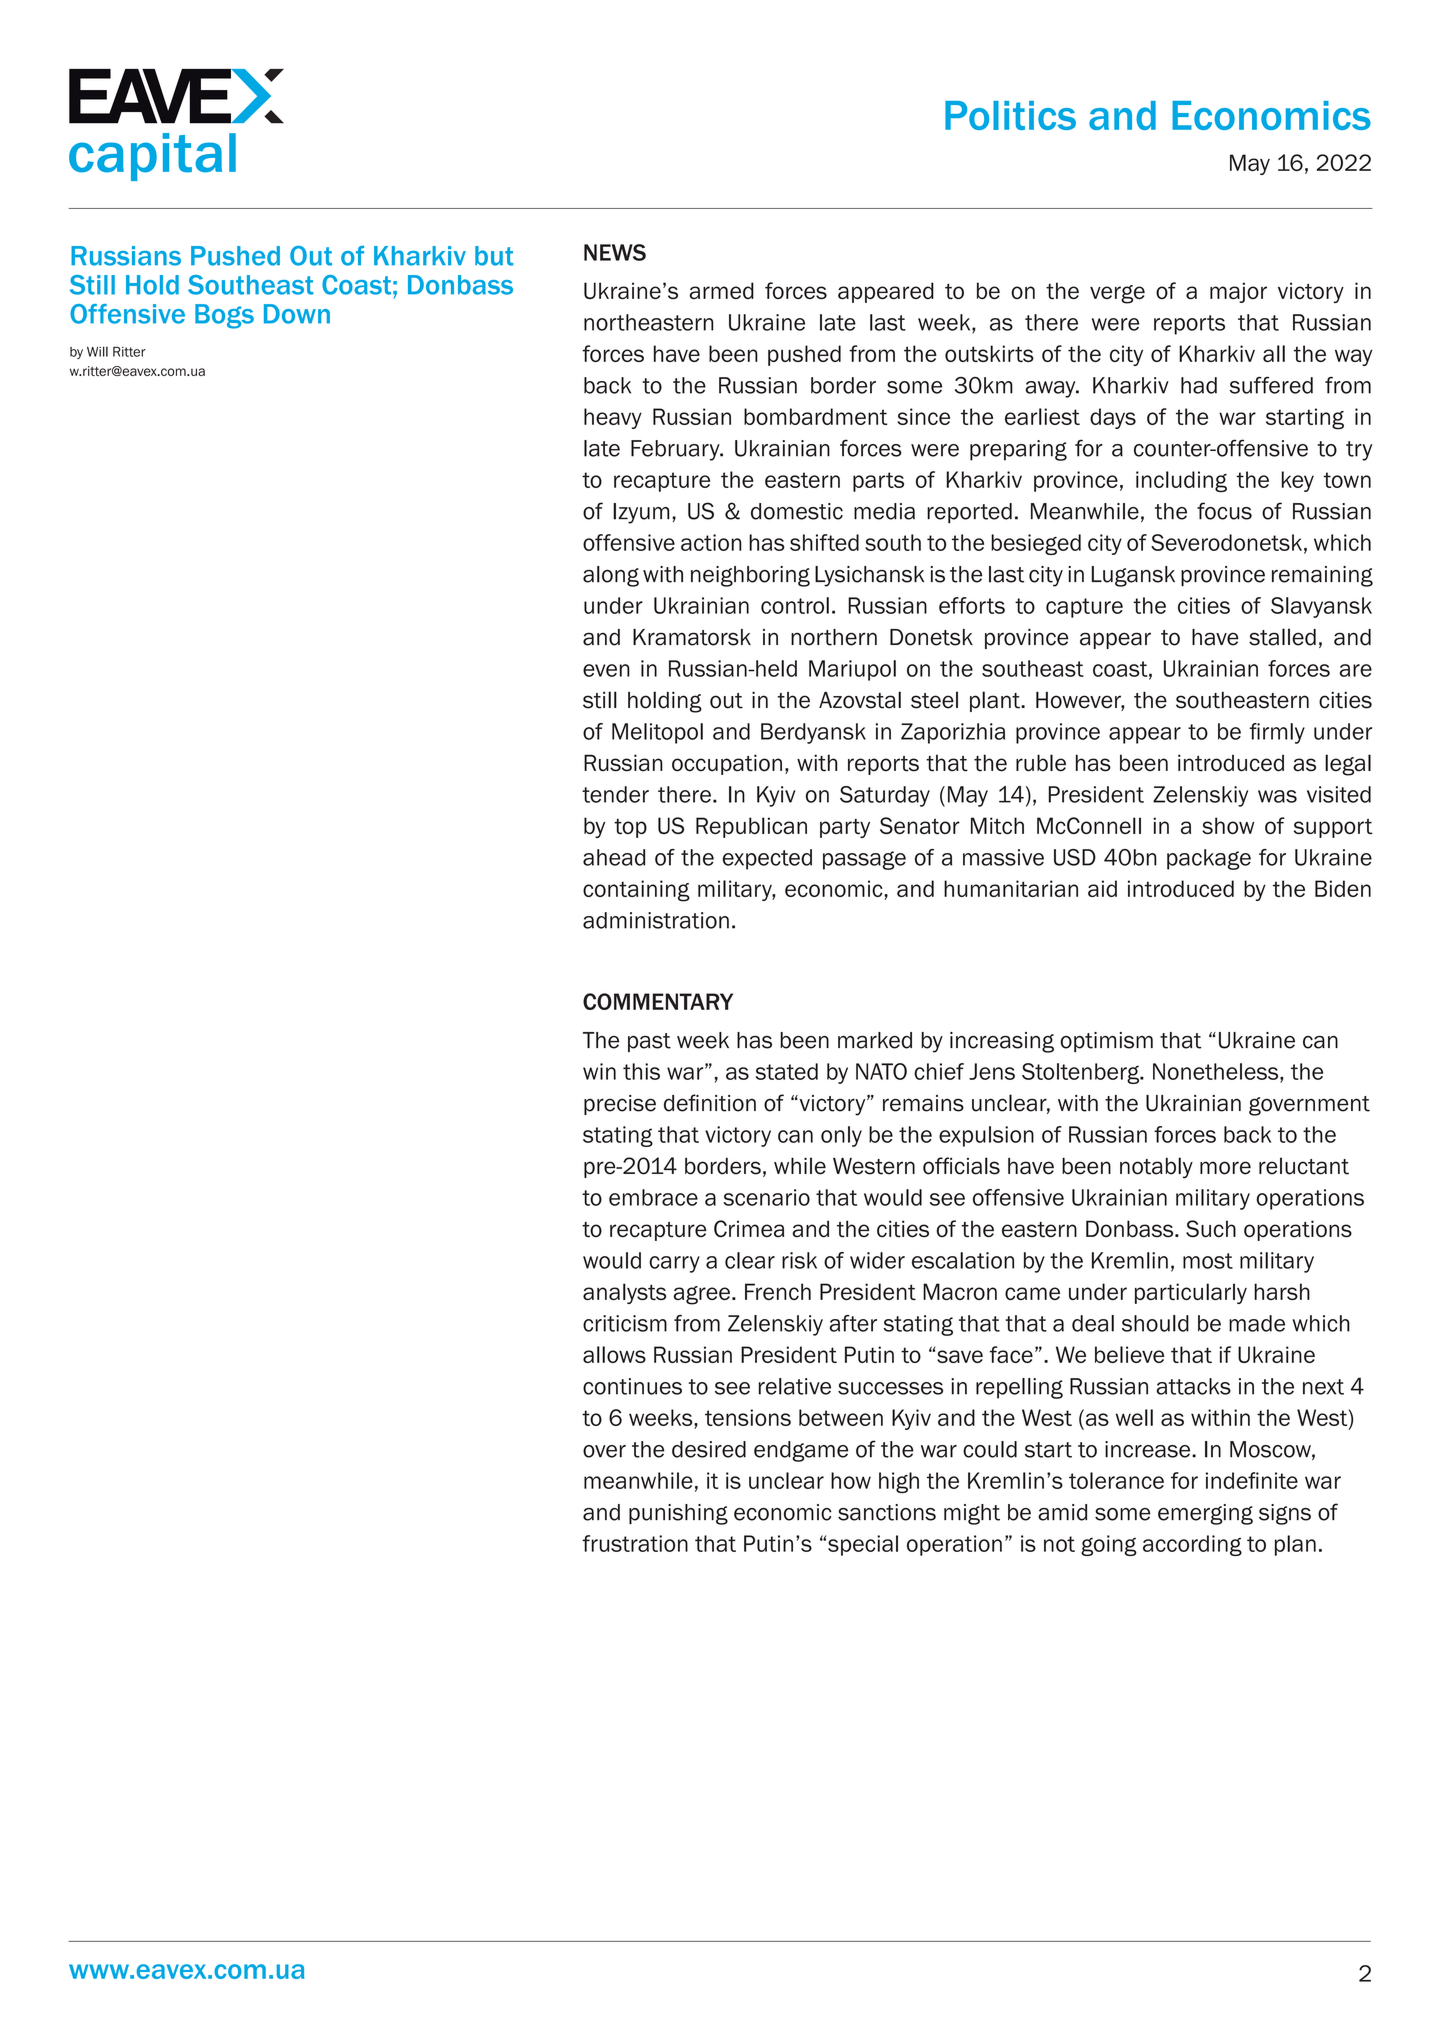 The width and height of the screenshot is (1441, 2038). Describe the element at coordinates (297, 314) in the screenshot. I see `Down` at that location.
